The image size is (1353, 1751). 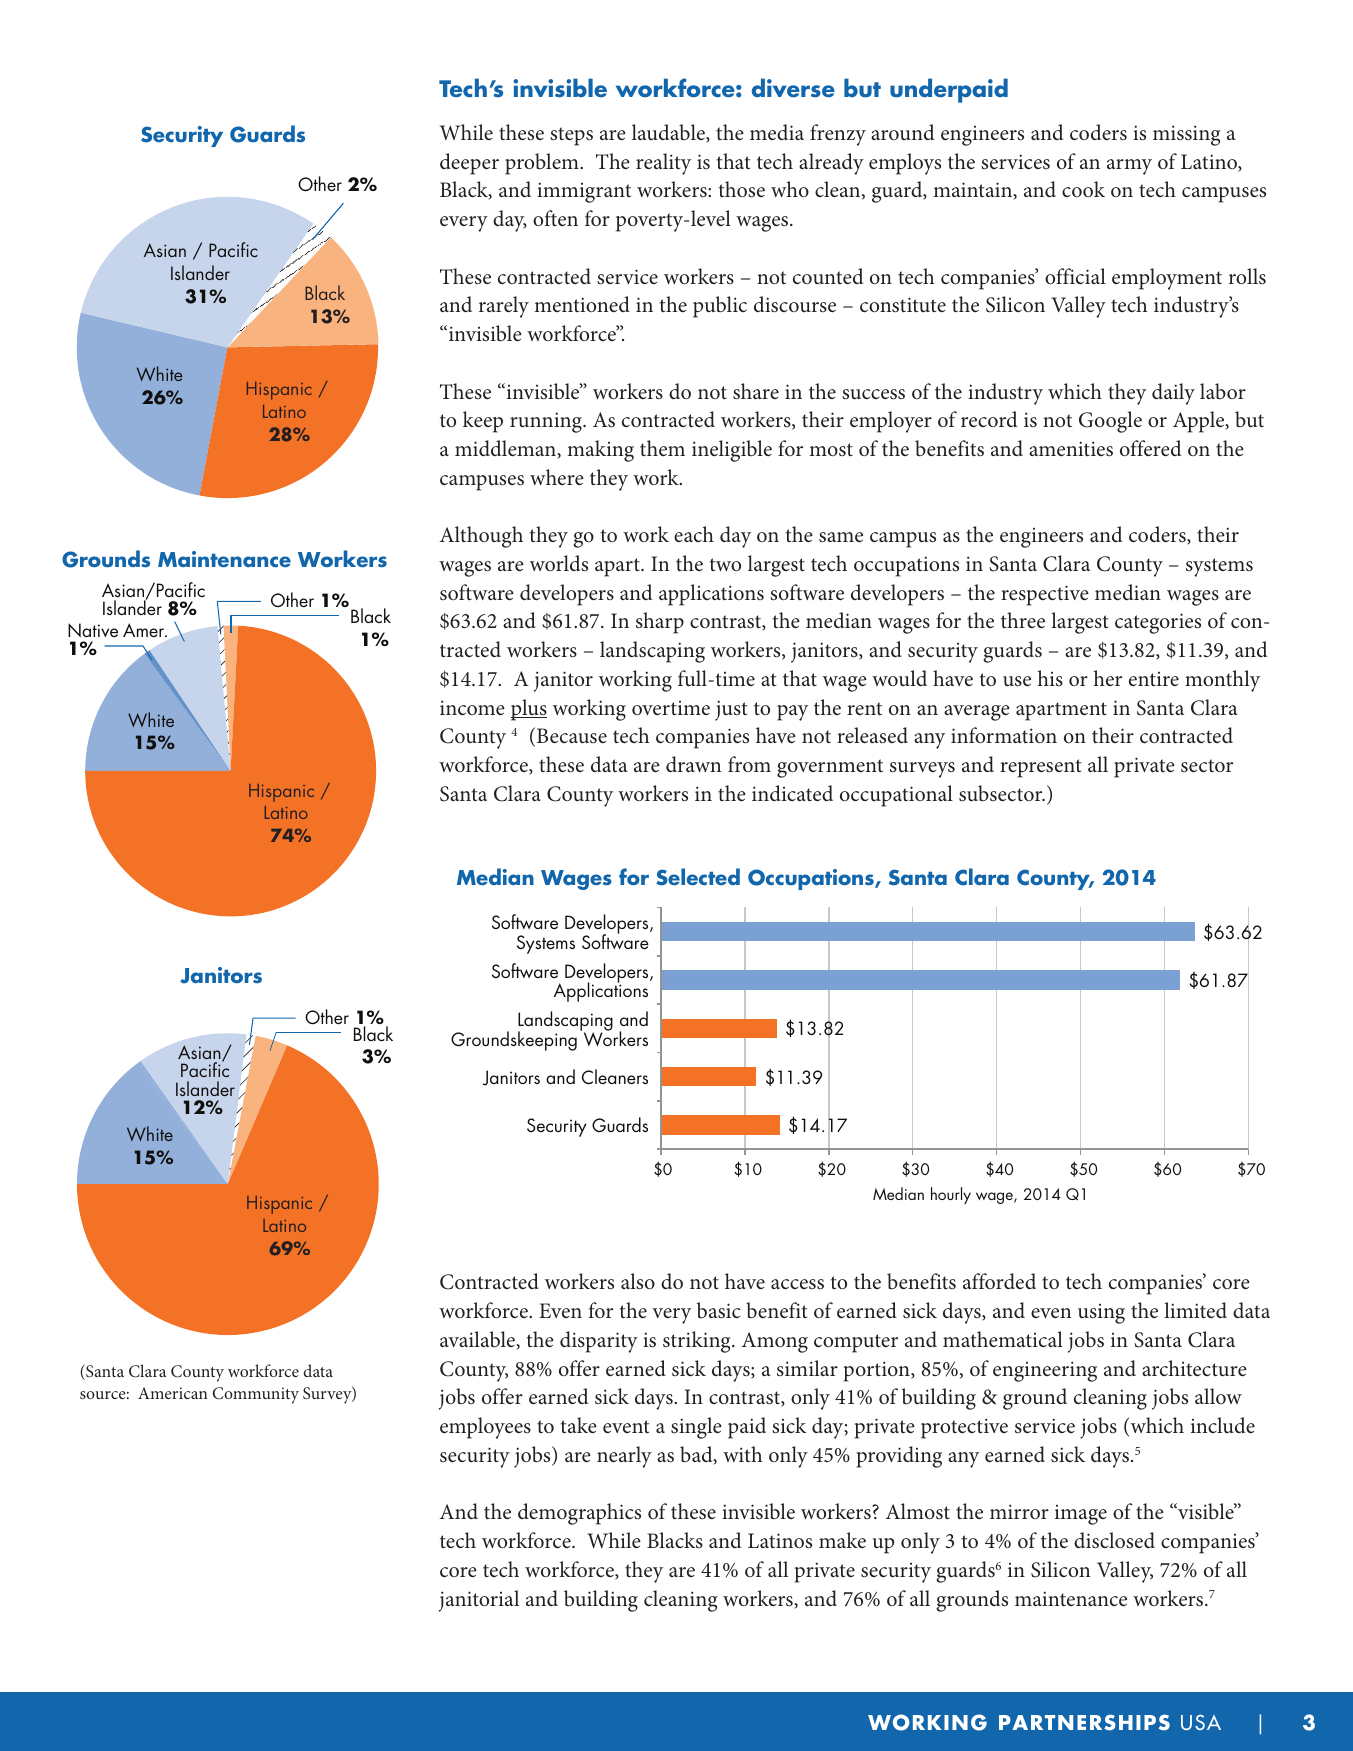 What do you see at coordinates (1101, 1314) in the page?
I see `using` at bounding box center [1101, 1314].
